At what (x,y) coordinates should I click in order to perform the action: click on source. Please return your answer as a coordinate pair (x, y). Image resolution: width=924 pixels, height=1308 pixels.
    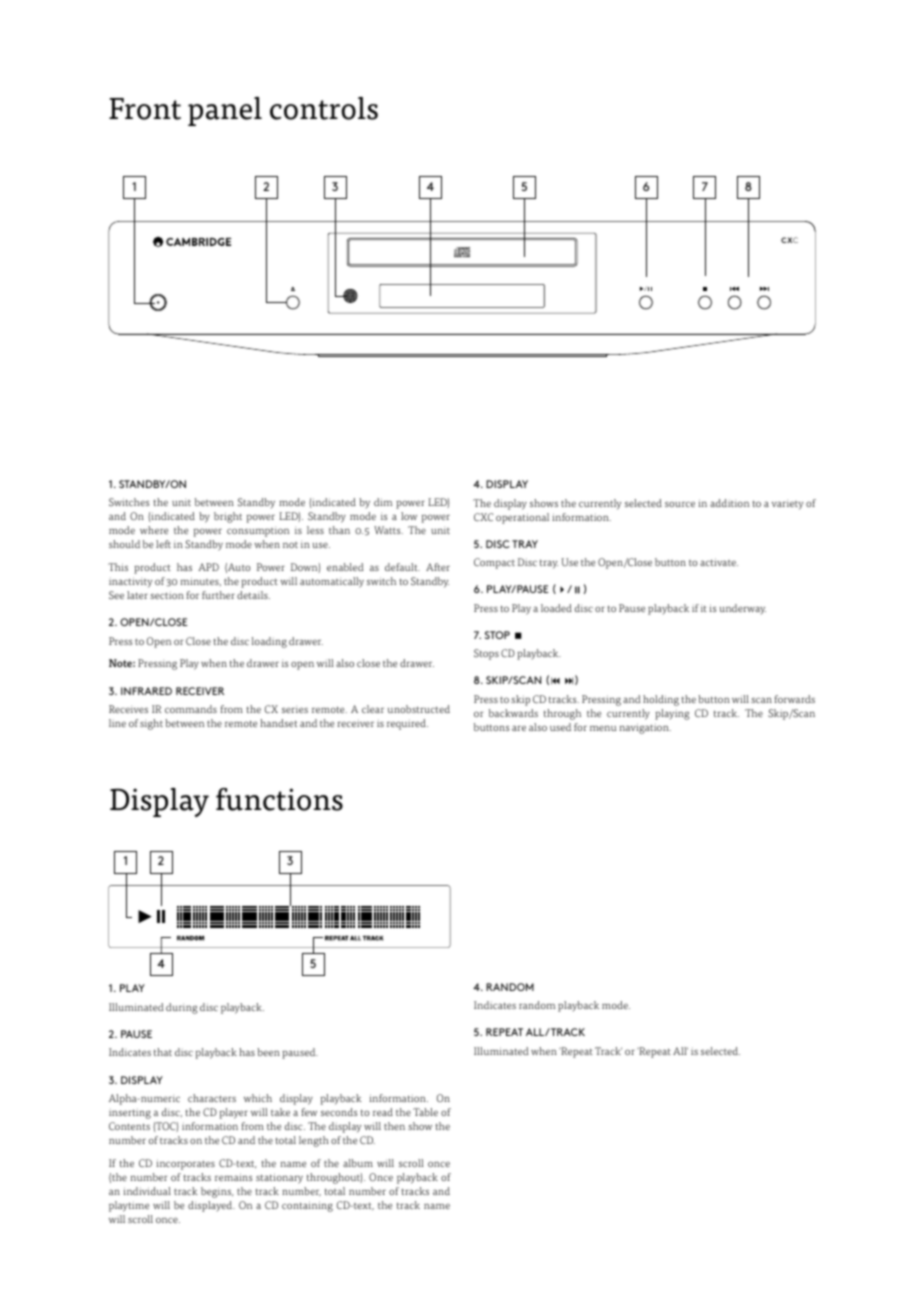
    Looking at the image, I should click on (680, 504).
